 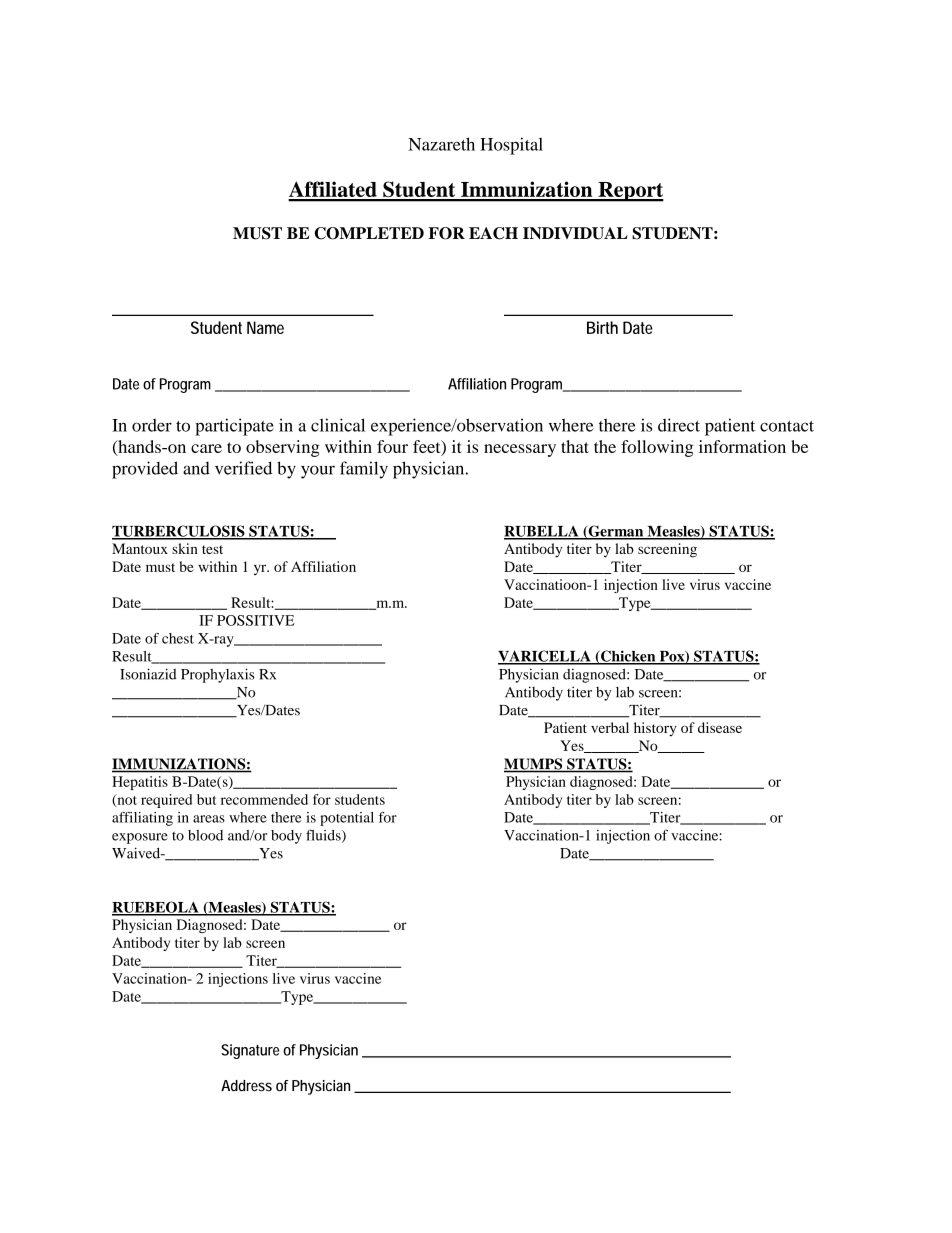 What do you see at coordinates (243, 468) in the image?
I see `verified` at bounding box center [243, 468].
